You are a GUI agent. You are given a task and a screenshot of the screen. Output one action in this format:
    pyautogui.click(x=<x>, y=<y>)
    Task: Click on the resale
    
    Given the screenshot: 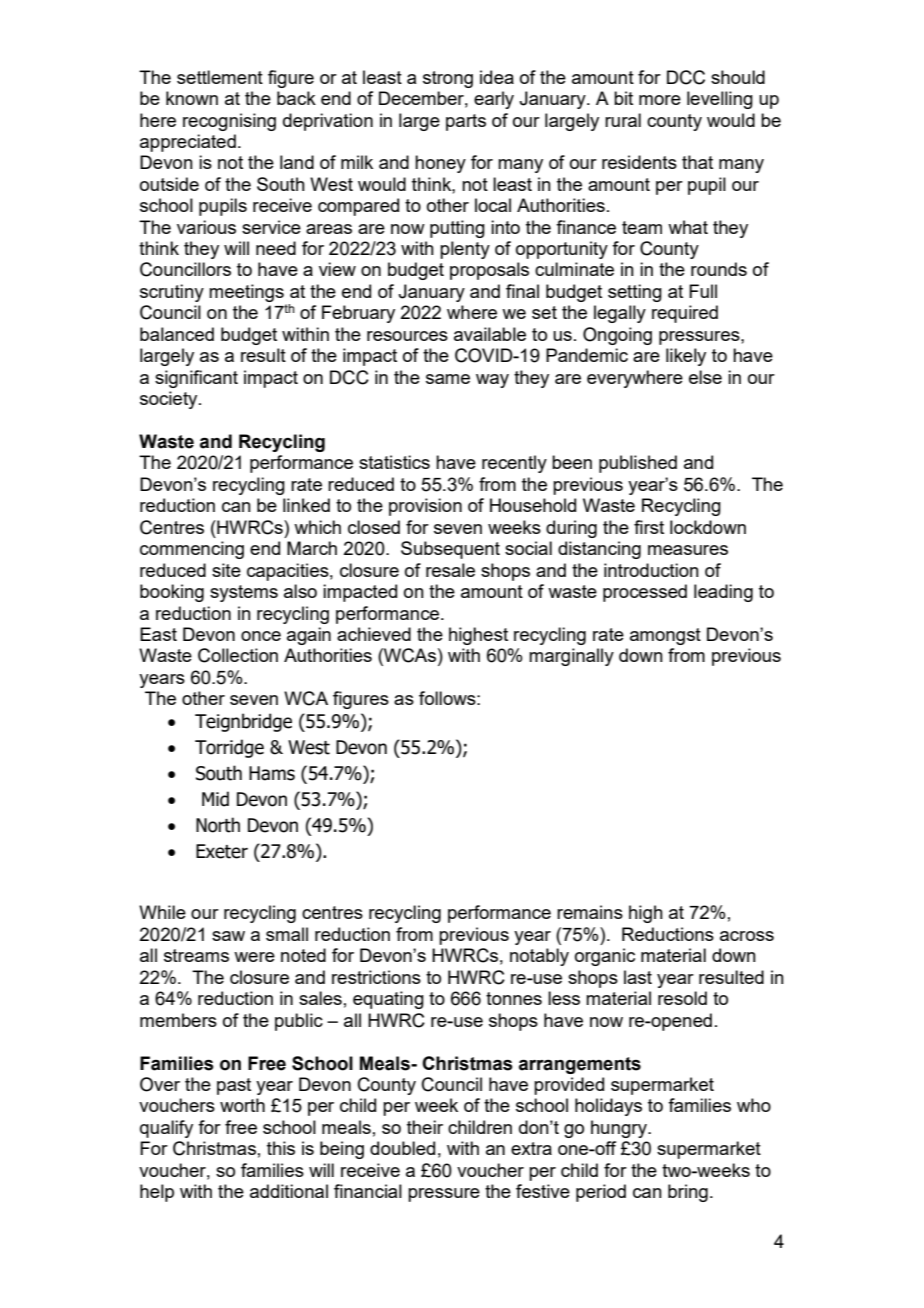 What is the action you would take?
    pyautogui.click(x=450, y=570)
